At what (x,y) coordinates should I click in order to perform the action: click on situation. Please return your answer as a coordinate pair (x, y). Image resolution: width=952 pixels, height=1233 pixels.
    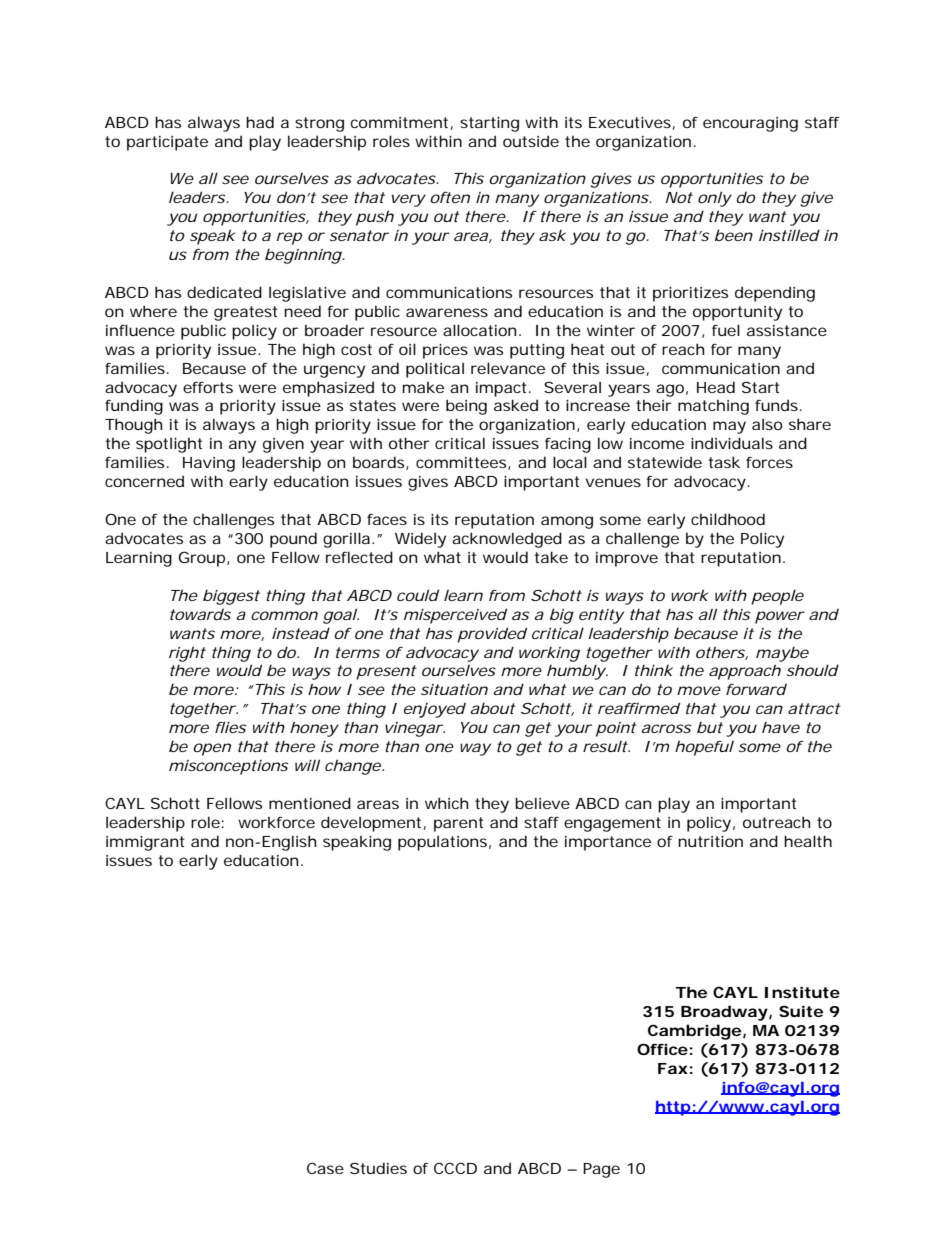
    Looking at the image, I should click on (454, 689).
